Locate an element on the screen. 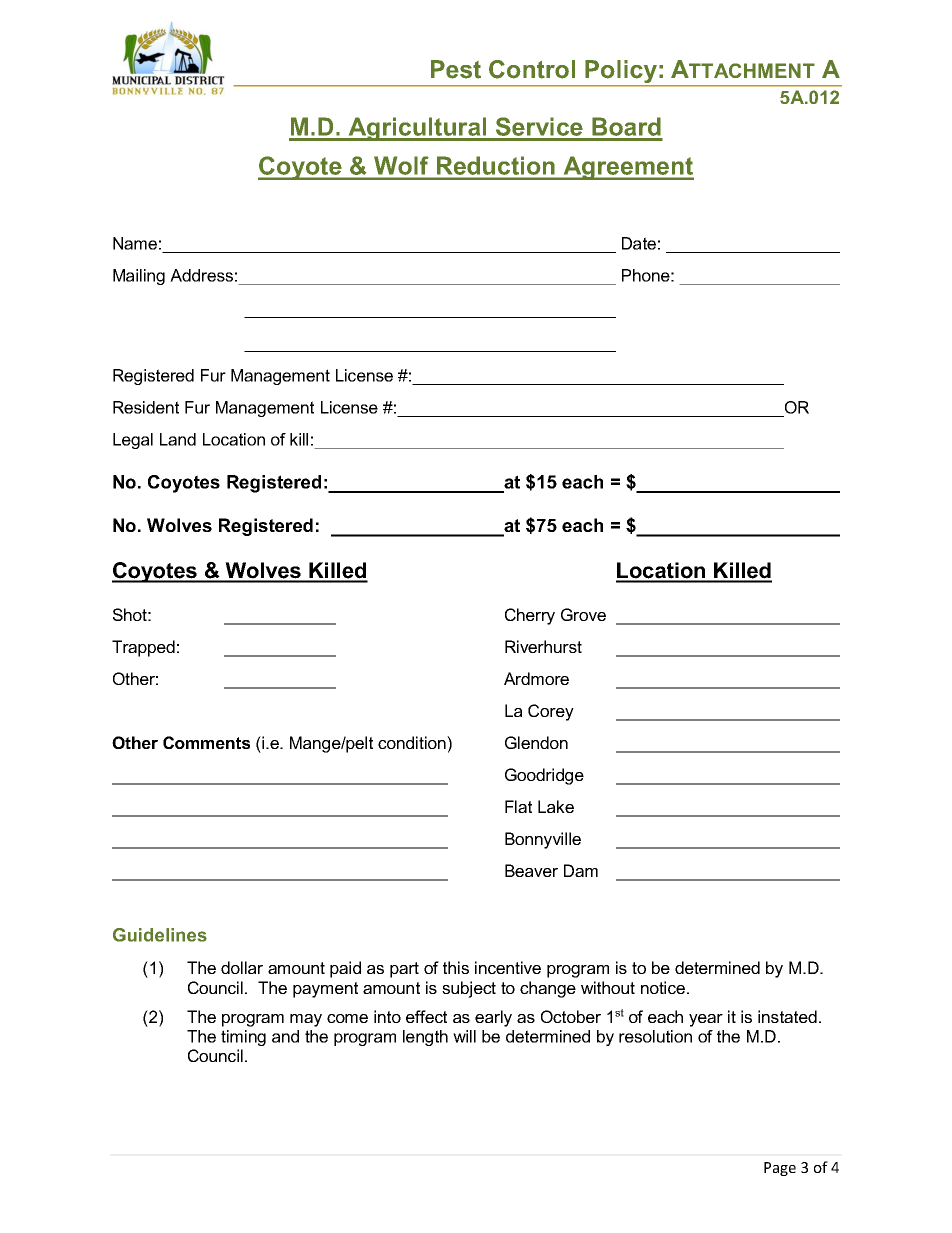 This screenshot has height=1233, width=952. Grove is located at coordinates (583, 614).
